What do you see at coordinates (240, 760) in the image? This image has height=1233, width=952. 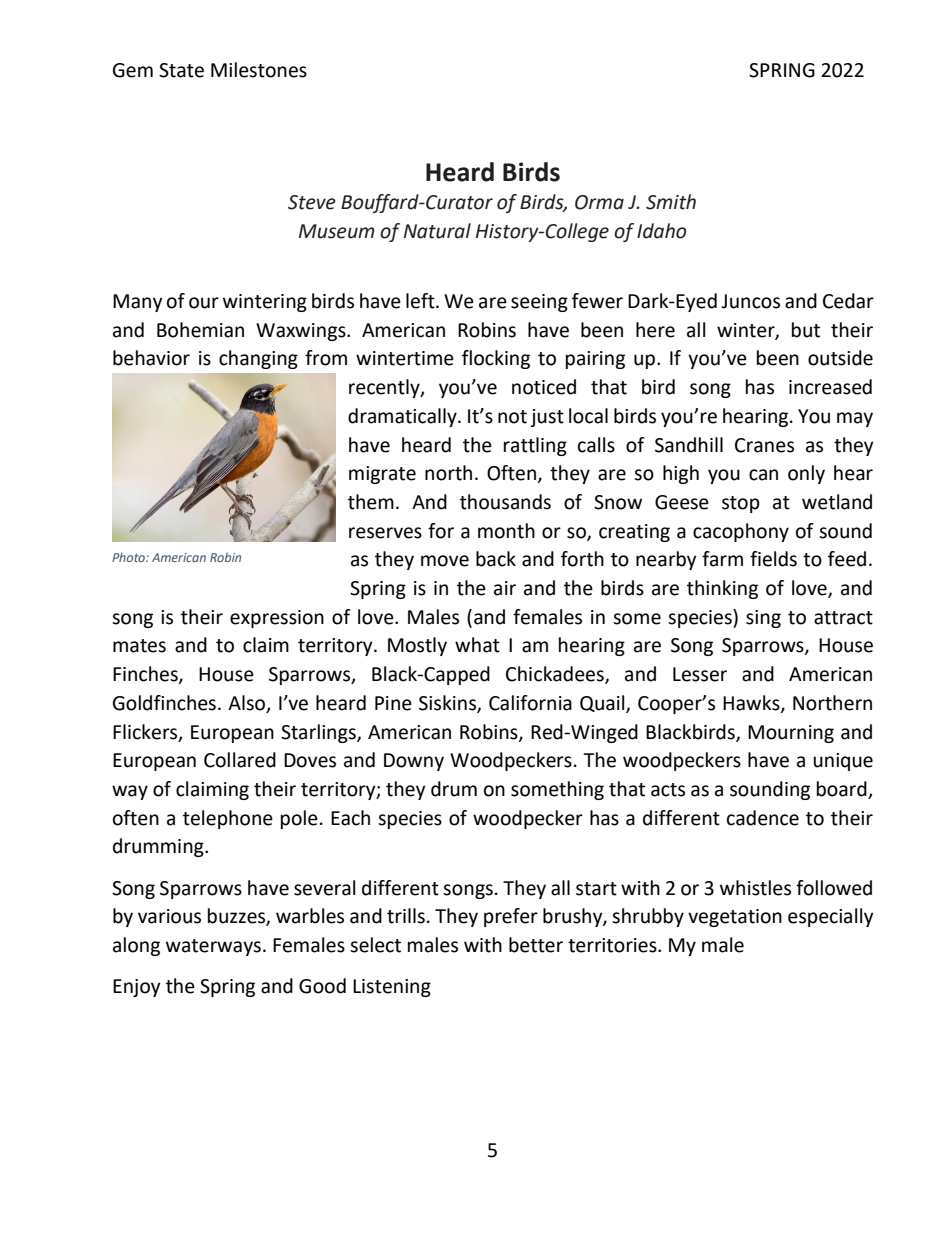 I see `Collared` at bounding box center [240, 760].
